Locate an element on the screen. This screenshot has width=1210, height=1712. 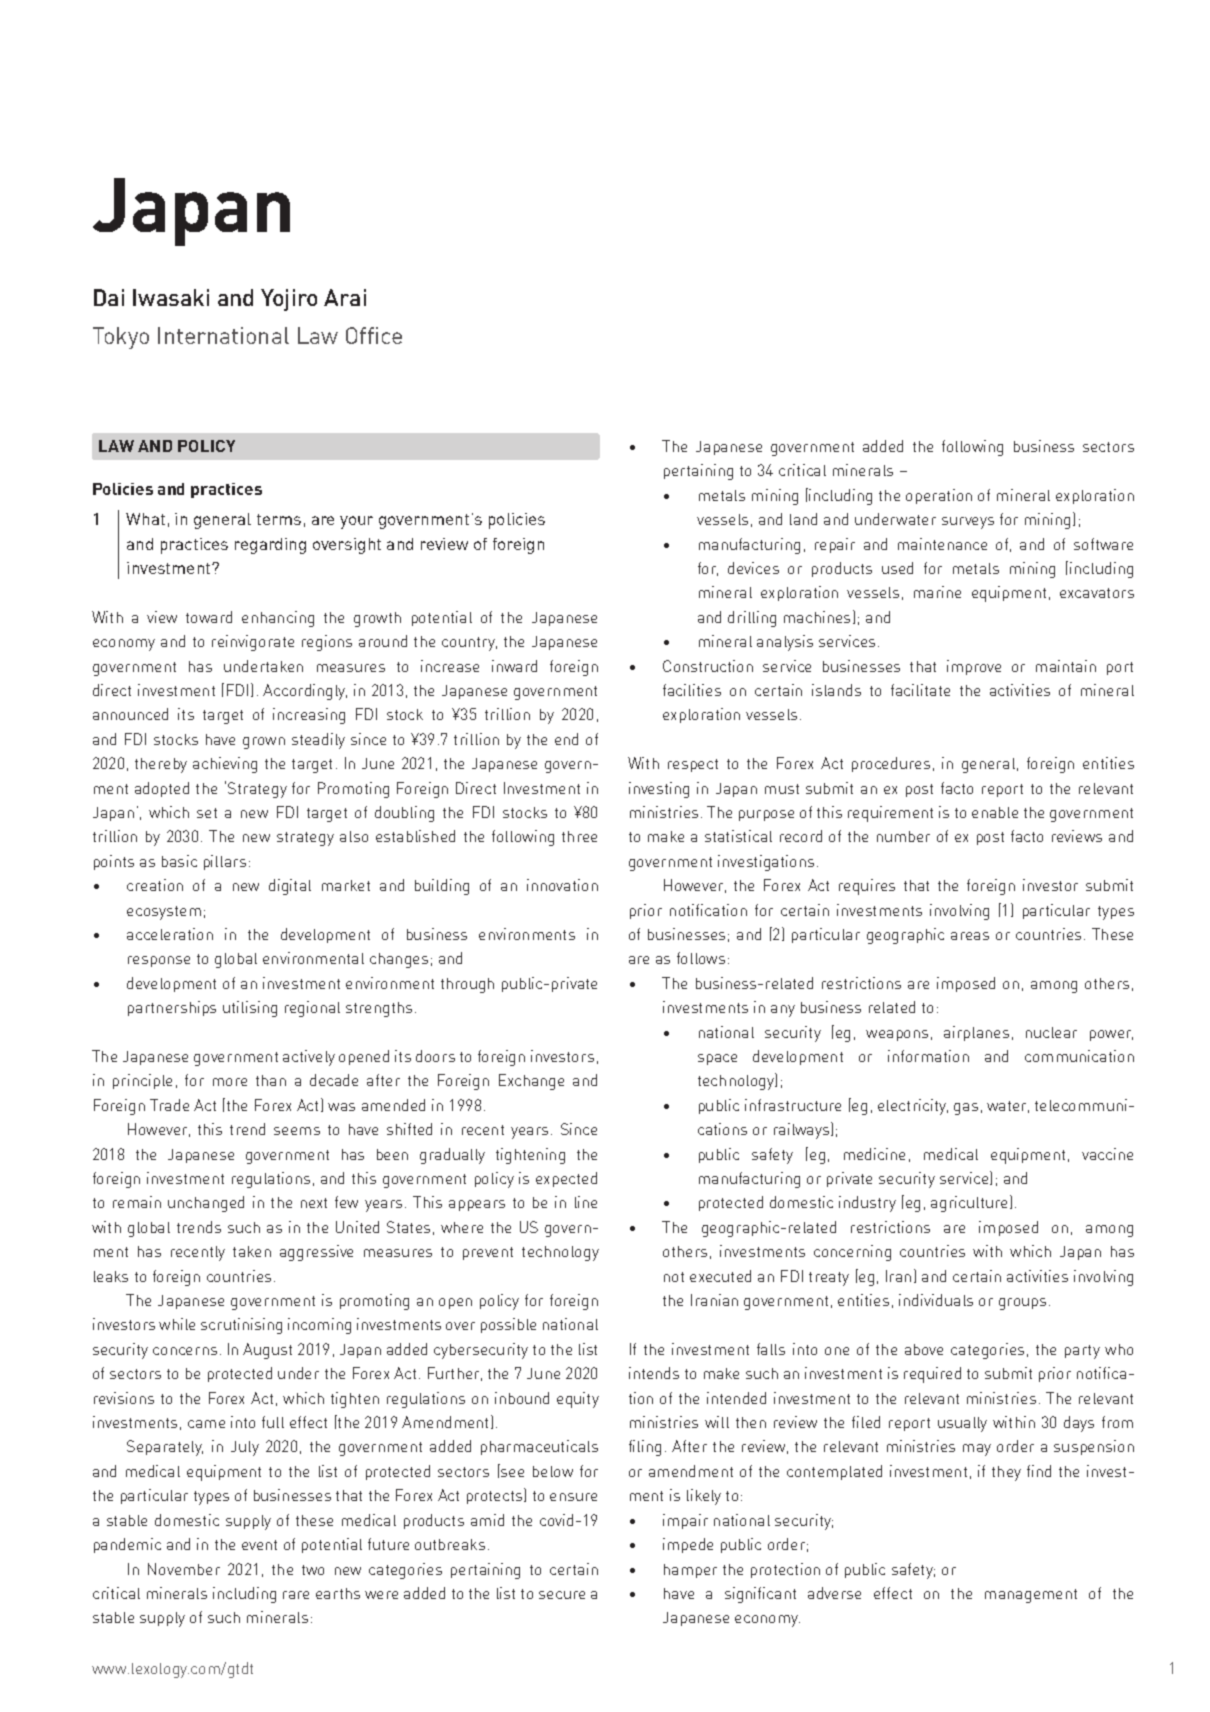
surveys is located at coordinates (968, 523).
